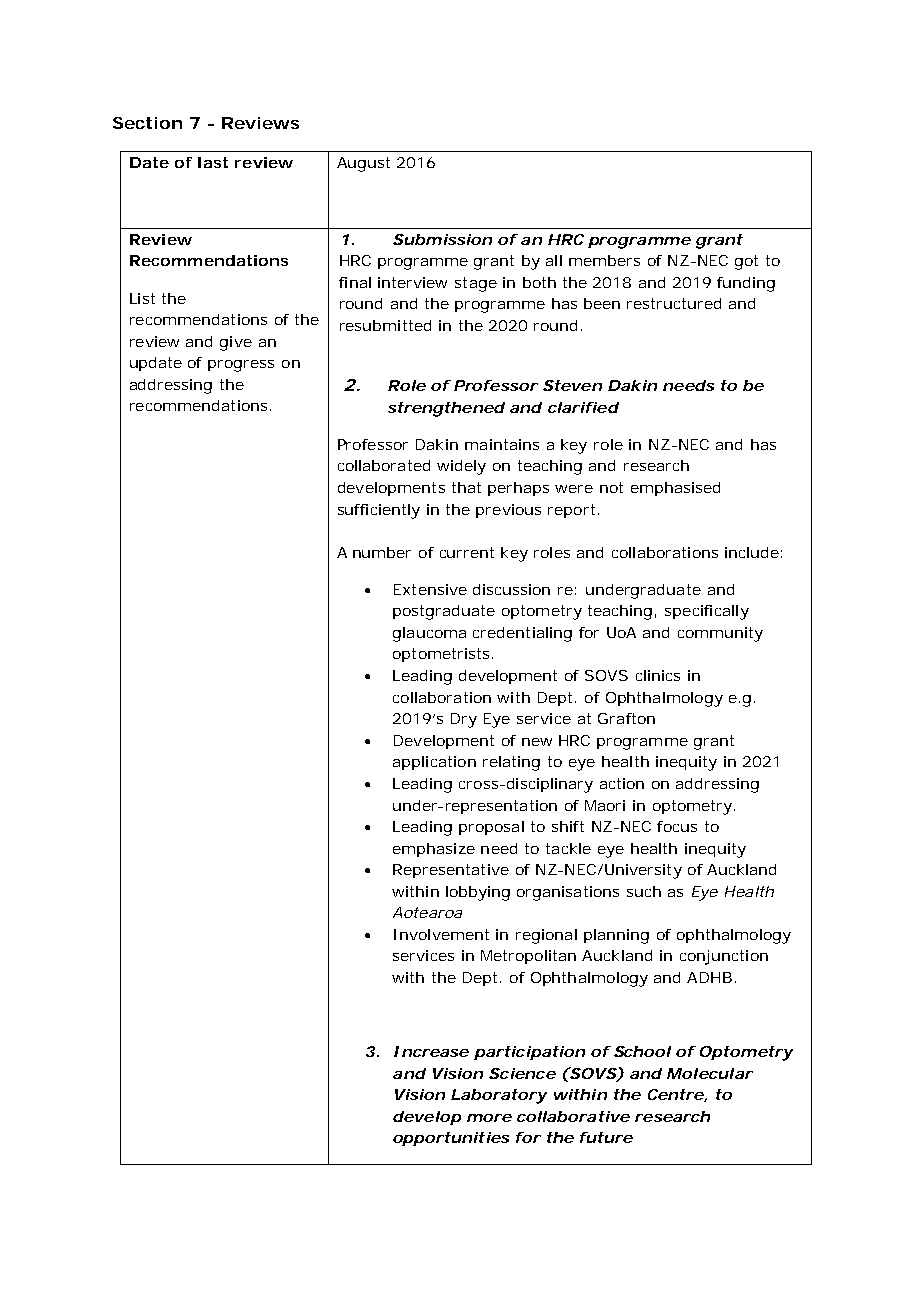 Image resolution: width=924 pixels, height=1308 pixels. Describe the element at coordinates (213, 162) in the screenshot. I see `last` at that location.
